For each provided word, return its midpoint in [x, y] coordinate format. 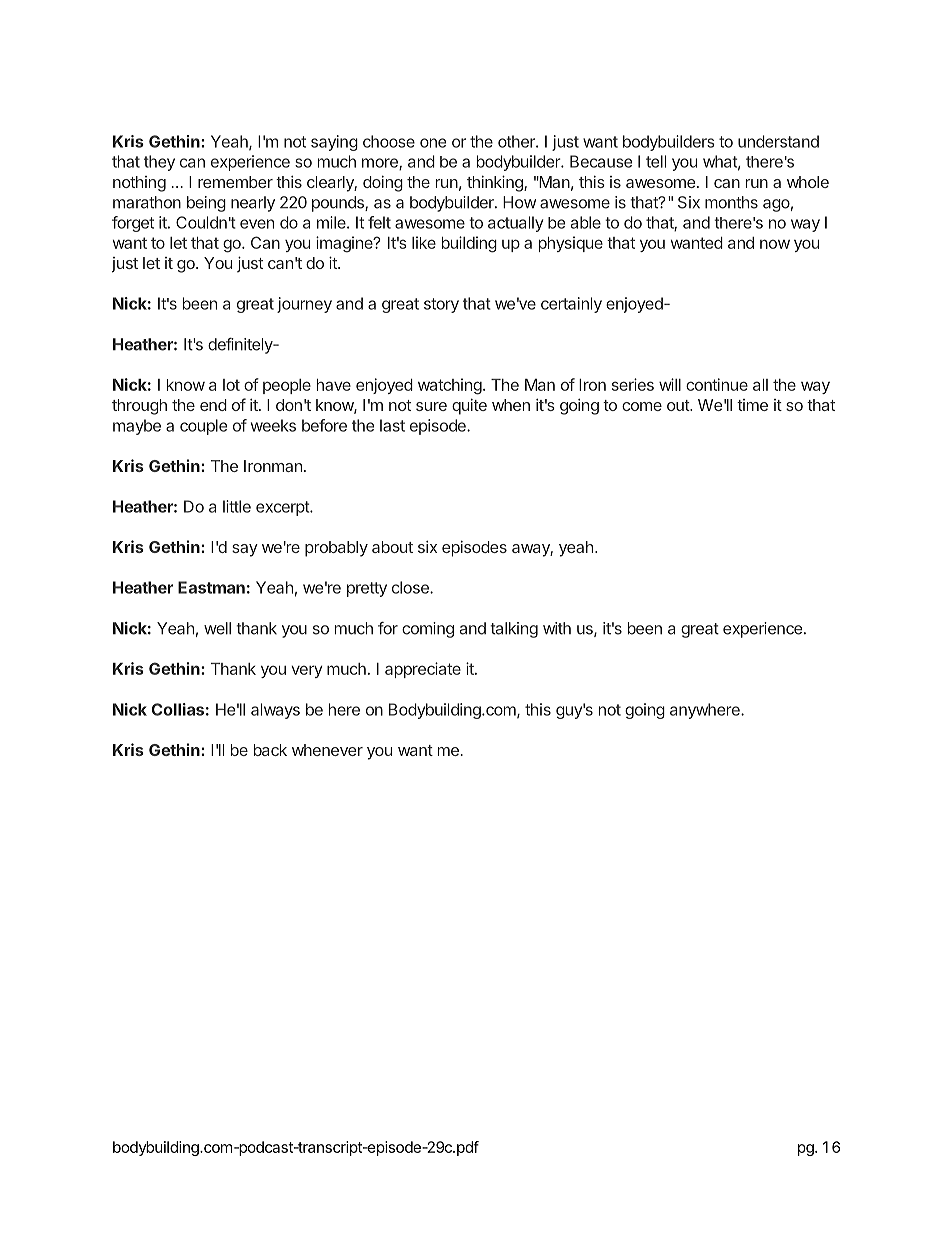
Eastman [211, 587]
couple [203, 427]
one [433, 143]
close [411, 587]
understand [778, 141]
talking [514, 630]
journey [304, 305]
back [270, 750]
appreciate [423, 670]
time [752, 405]
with [557, 628]
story [441, 305]
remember [235, 182]
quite [469, 407]
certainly [571, 305]
